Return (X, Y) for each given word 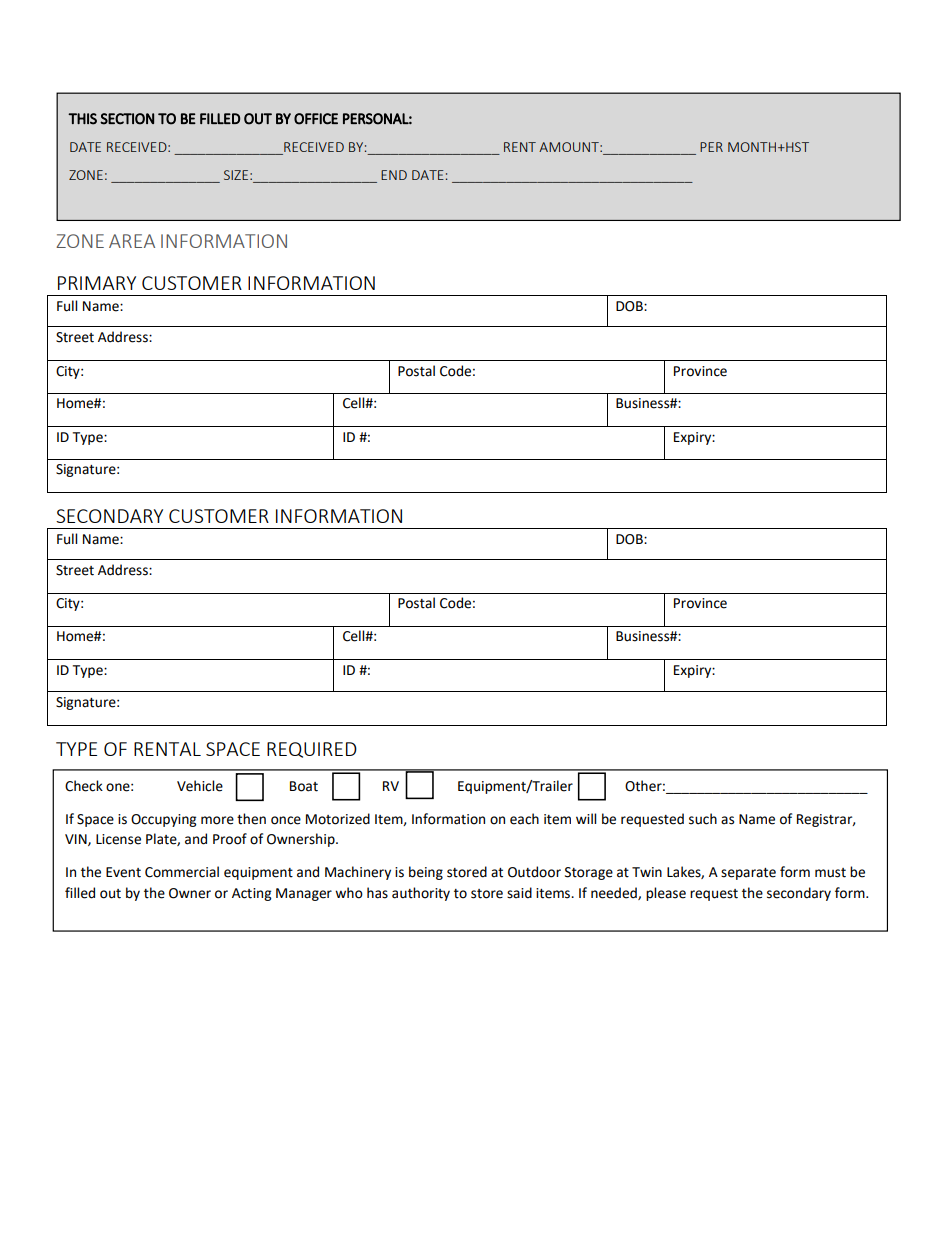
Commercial (182, 872)
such (703, 819)
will (586, 818)
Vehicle (200, 786)
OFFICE (316, 119)
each (524, 819)
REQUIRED (312, 750)
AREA (132, 241)
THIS (82, 119)
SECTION (127, 119)
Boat (304, 786)
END (394, 175)
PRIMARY (97, 283)
